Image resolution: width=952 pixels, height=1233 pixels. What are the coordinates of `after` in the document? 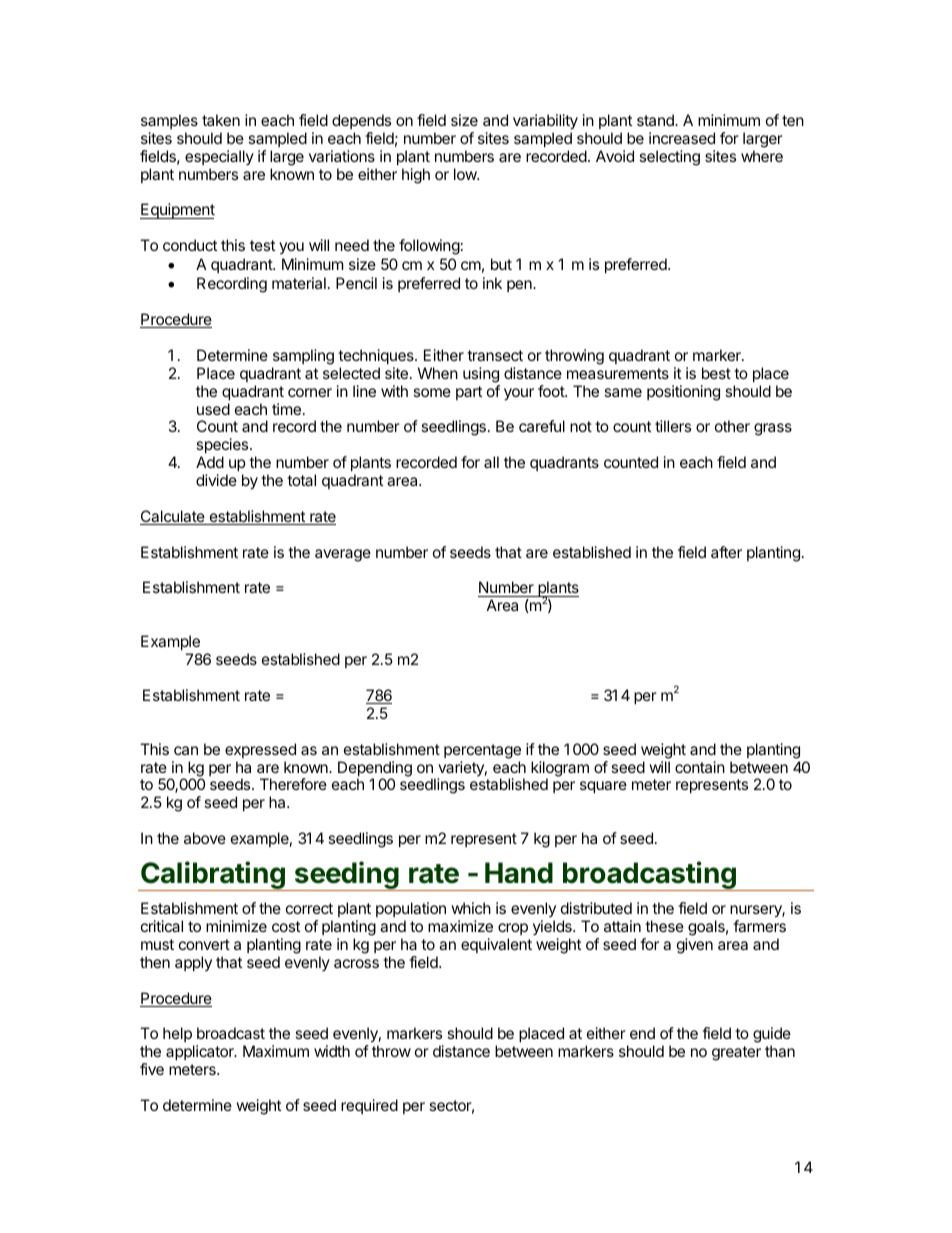 It's located at (726, 552).
